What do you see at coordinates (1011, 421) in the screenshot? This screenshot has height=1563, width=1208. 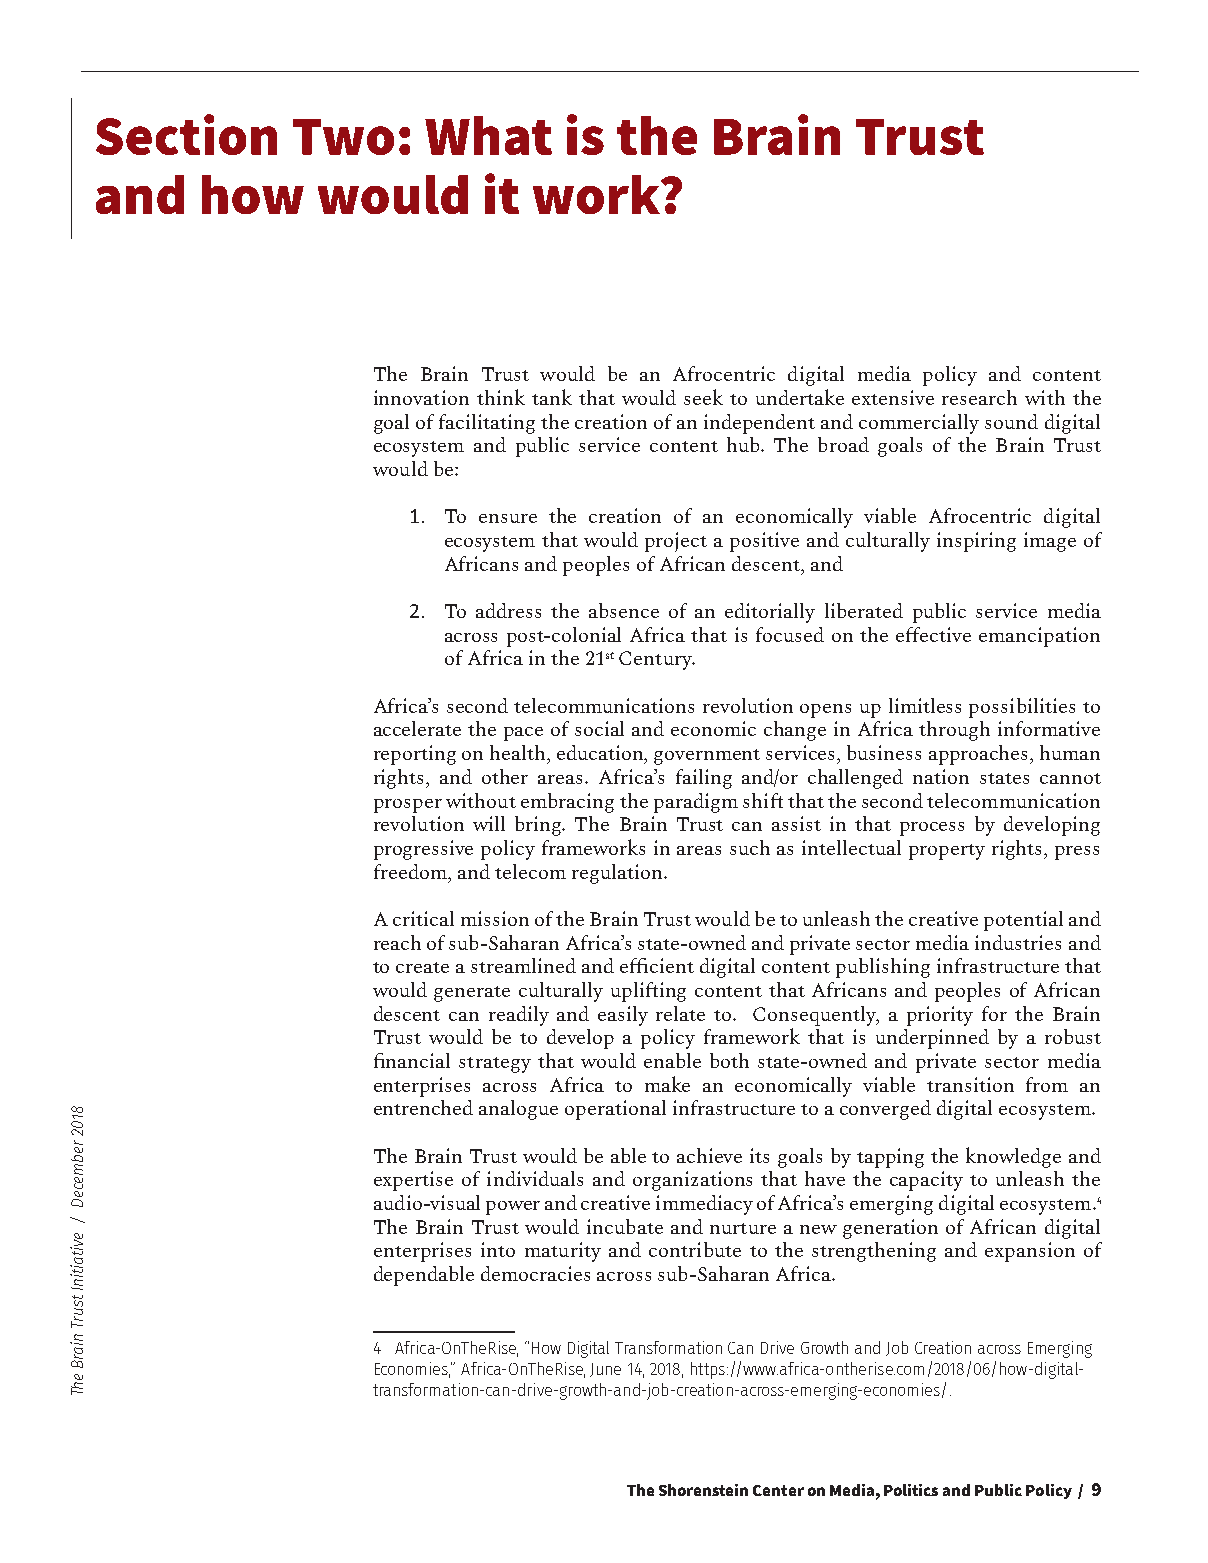 I see `sound` at bounding box center [1011, 421].
